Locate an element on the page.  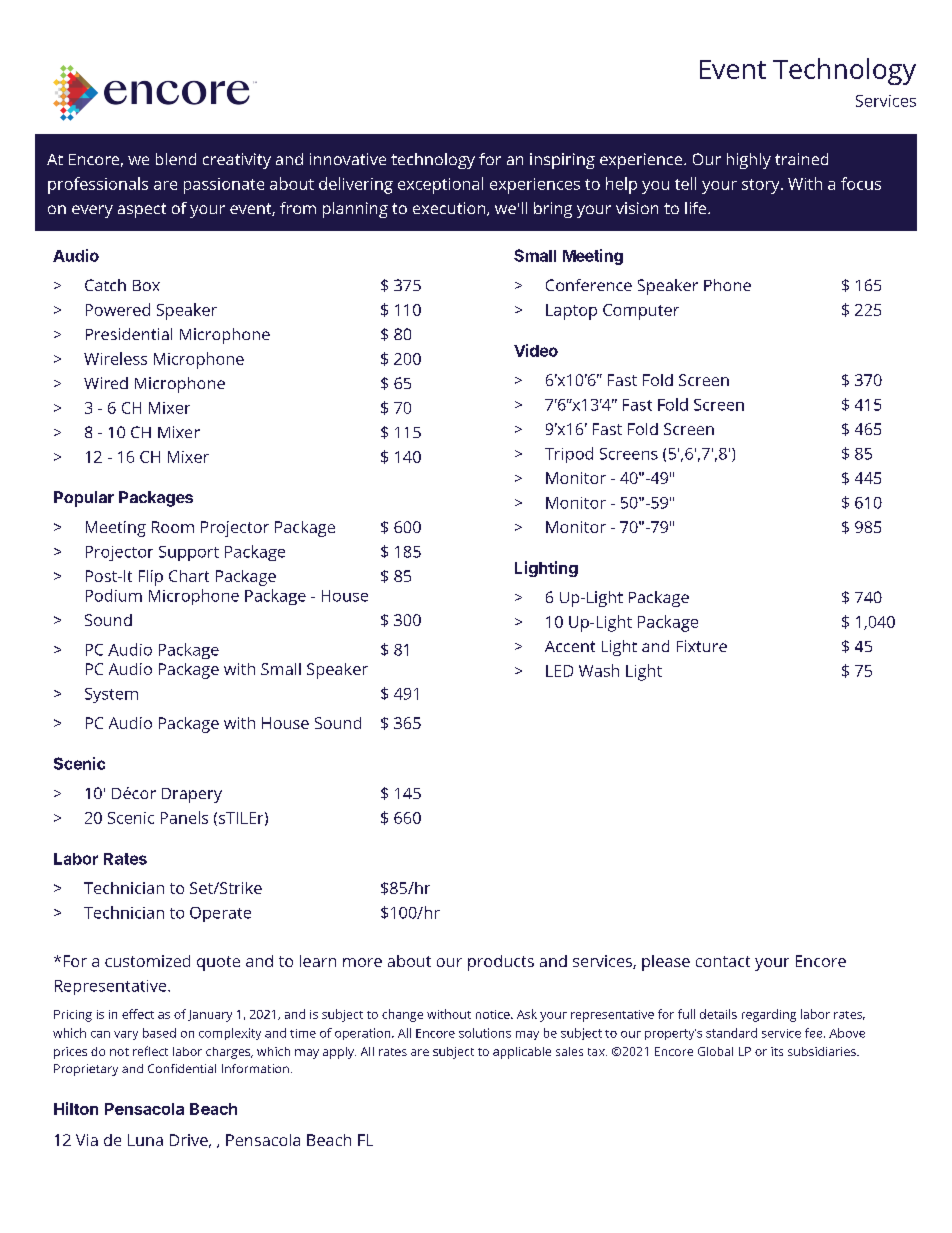
System is located at coordinates (111, 695).
